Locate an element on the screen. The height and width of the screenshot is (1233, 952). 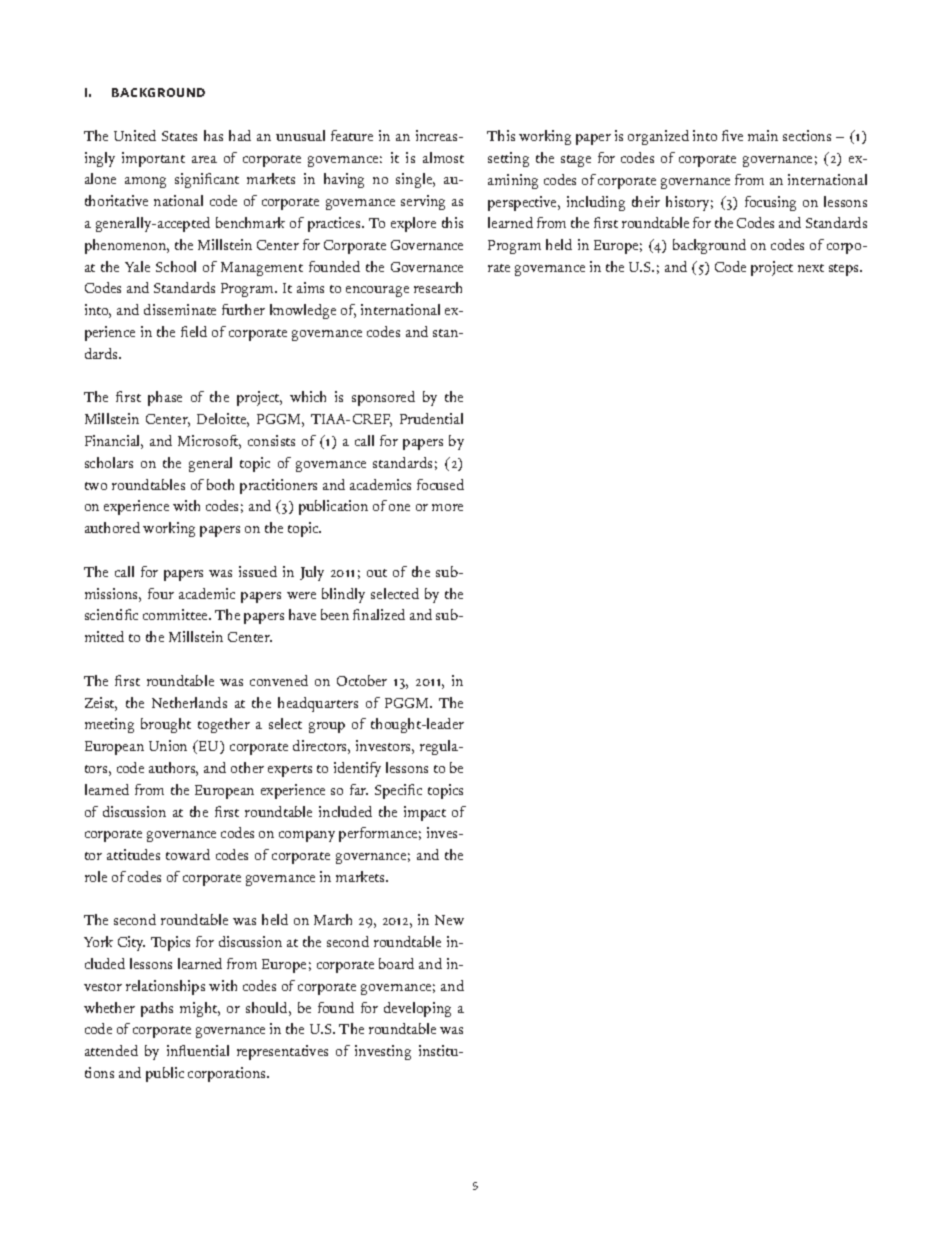
phase is located at coordinates (165, 398).
